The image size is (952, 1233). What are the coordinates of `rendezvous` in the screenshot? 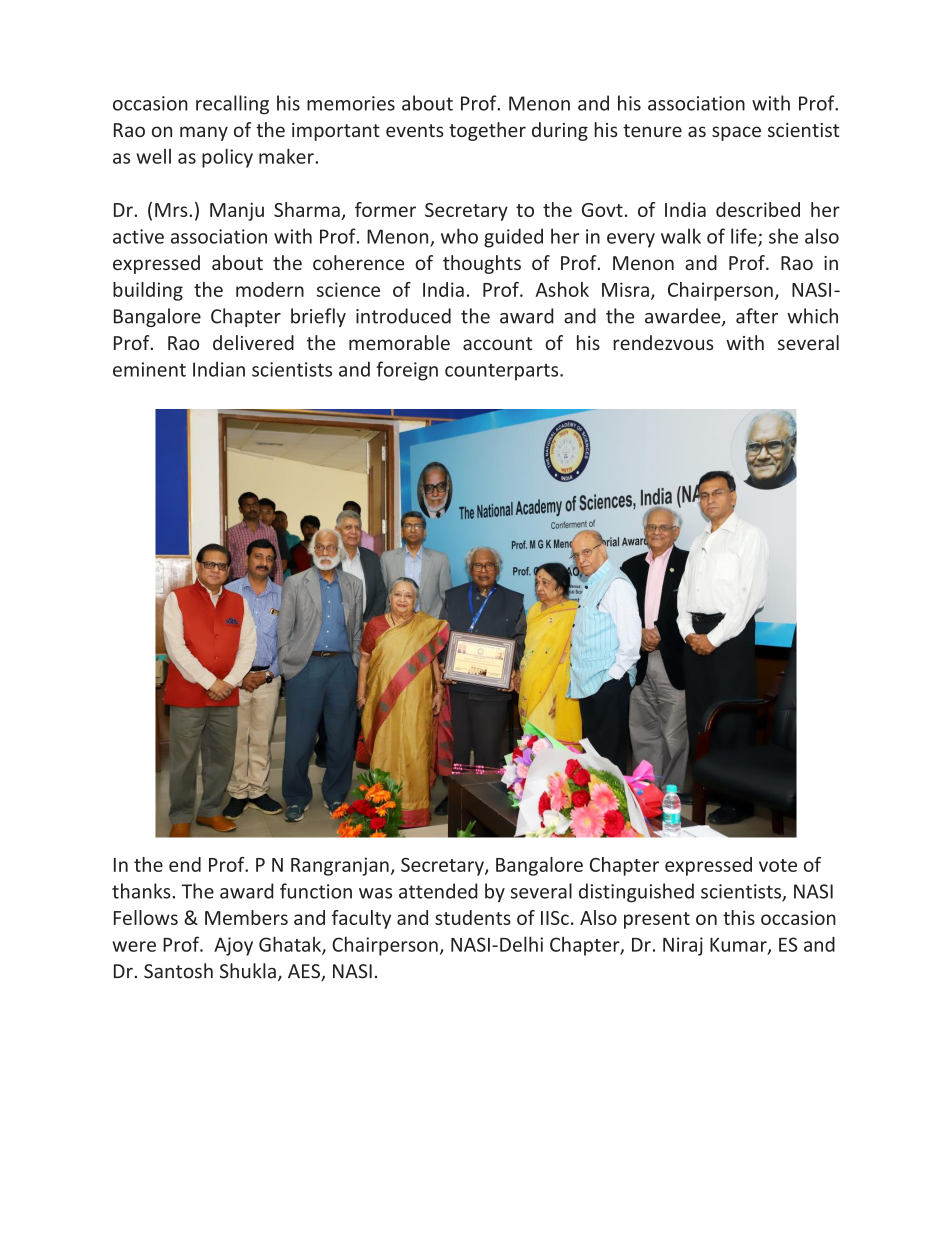 It's located at (663, 342).
